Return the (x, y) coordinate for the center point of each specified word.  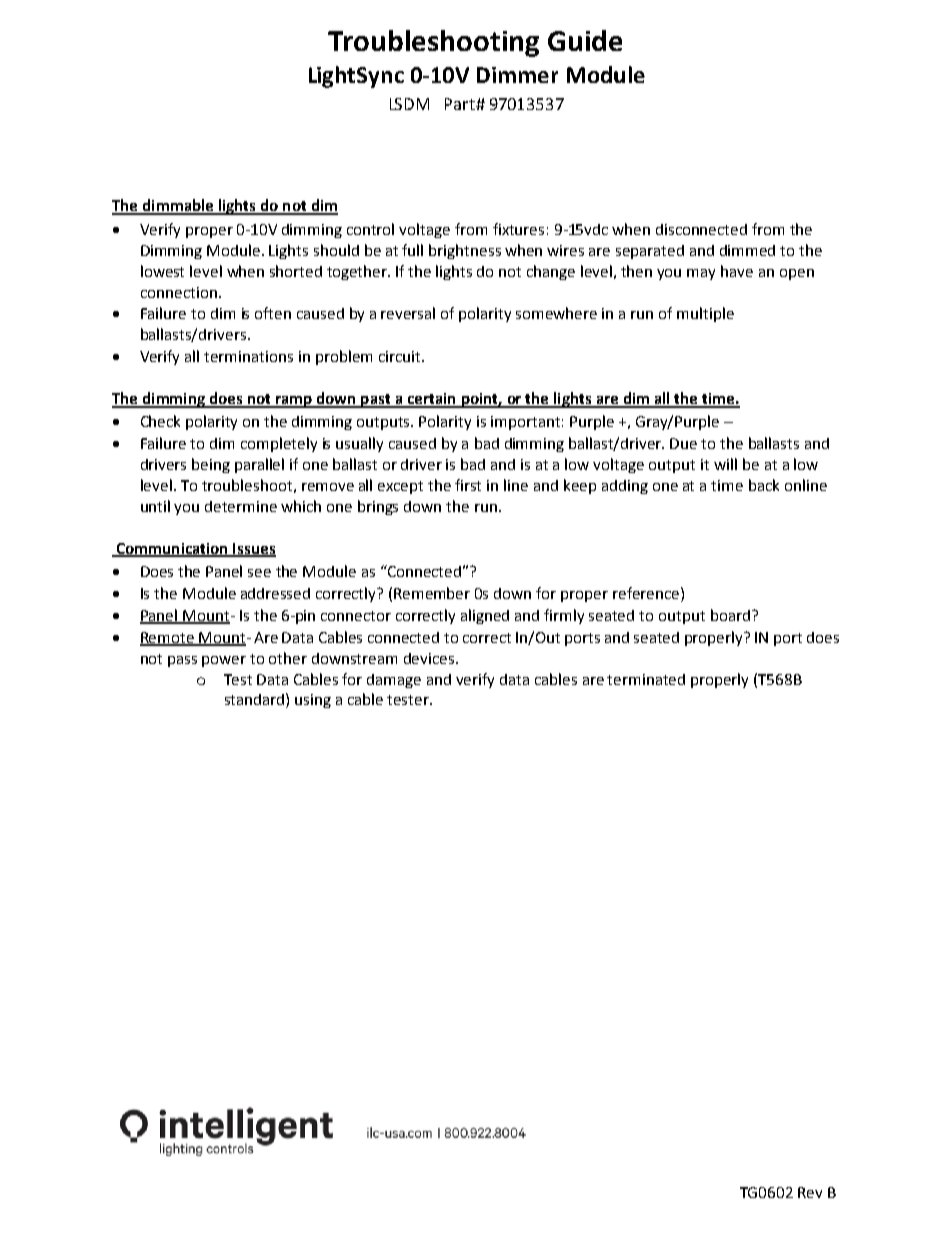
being (211, 465)
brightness (465, 251)
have (737, 271)
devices (430, 658)
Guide (585, 40)
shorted (296, 271)
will (725, 464)
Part (461, 104)
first (468, 485)
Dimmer (517, 75)
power (224, 661)
